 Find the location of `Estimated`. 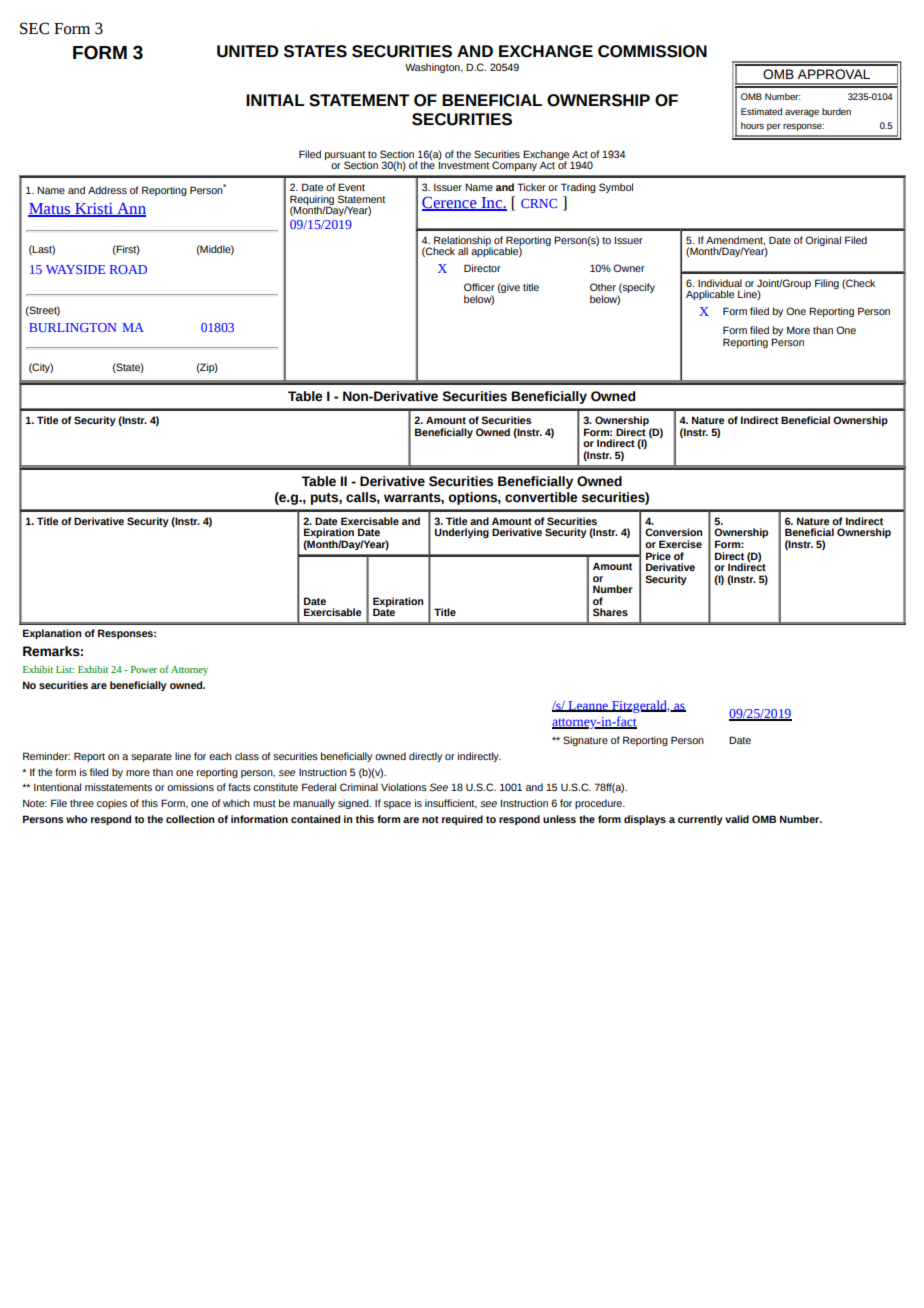

Estimated is located at coordinates (761, 111).
